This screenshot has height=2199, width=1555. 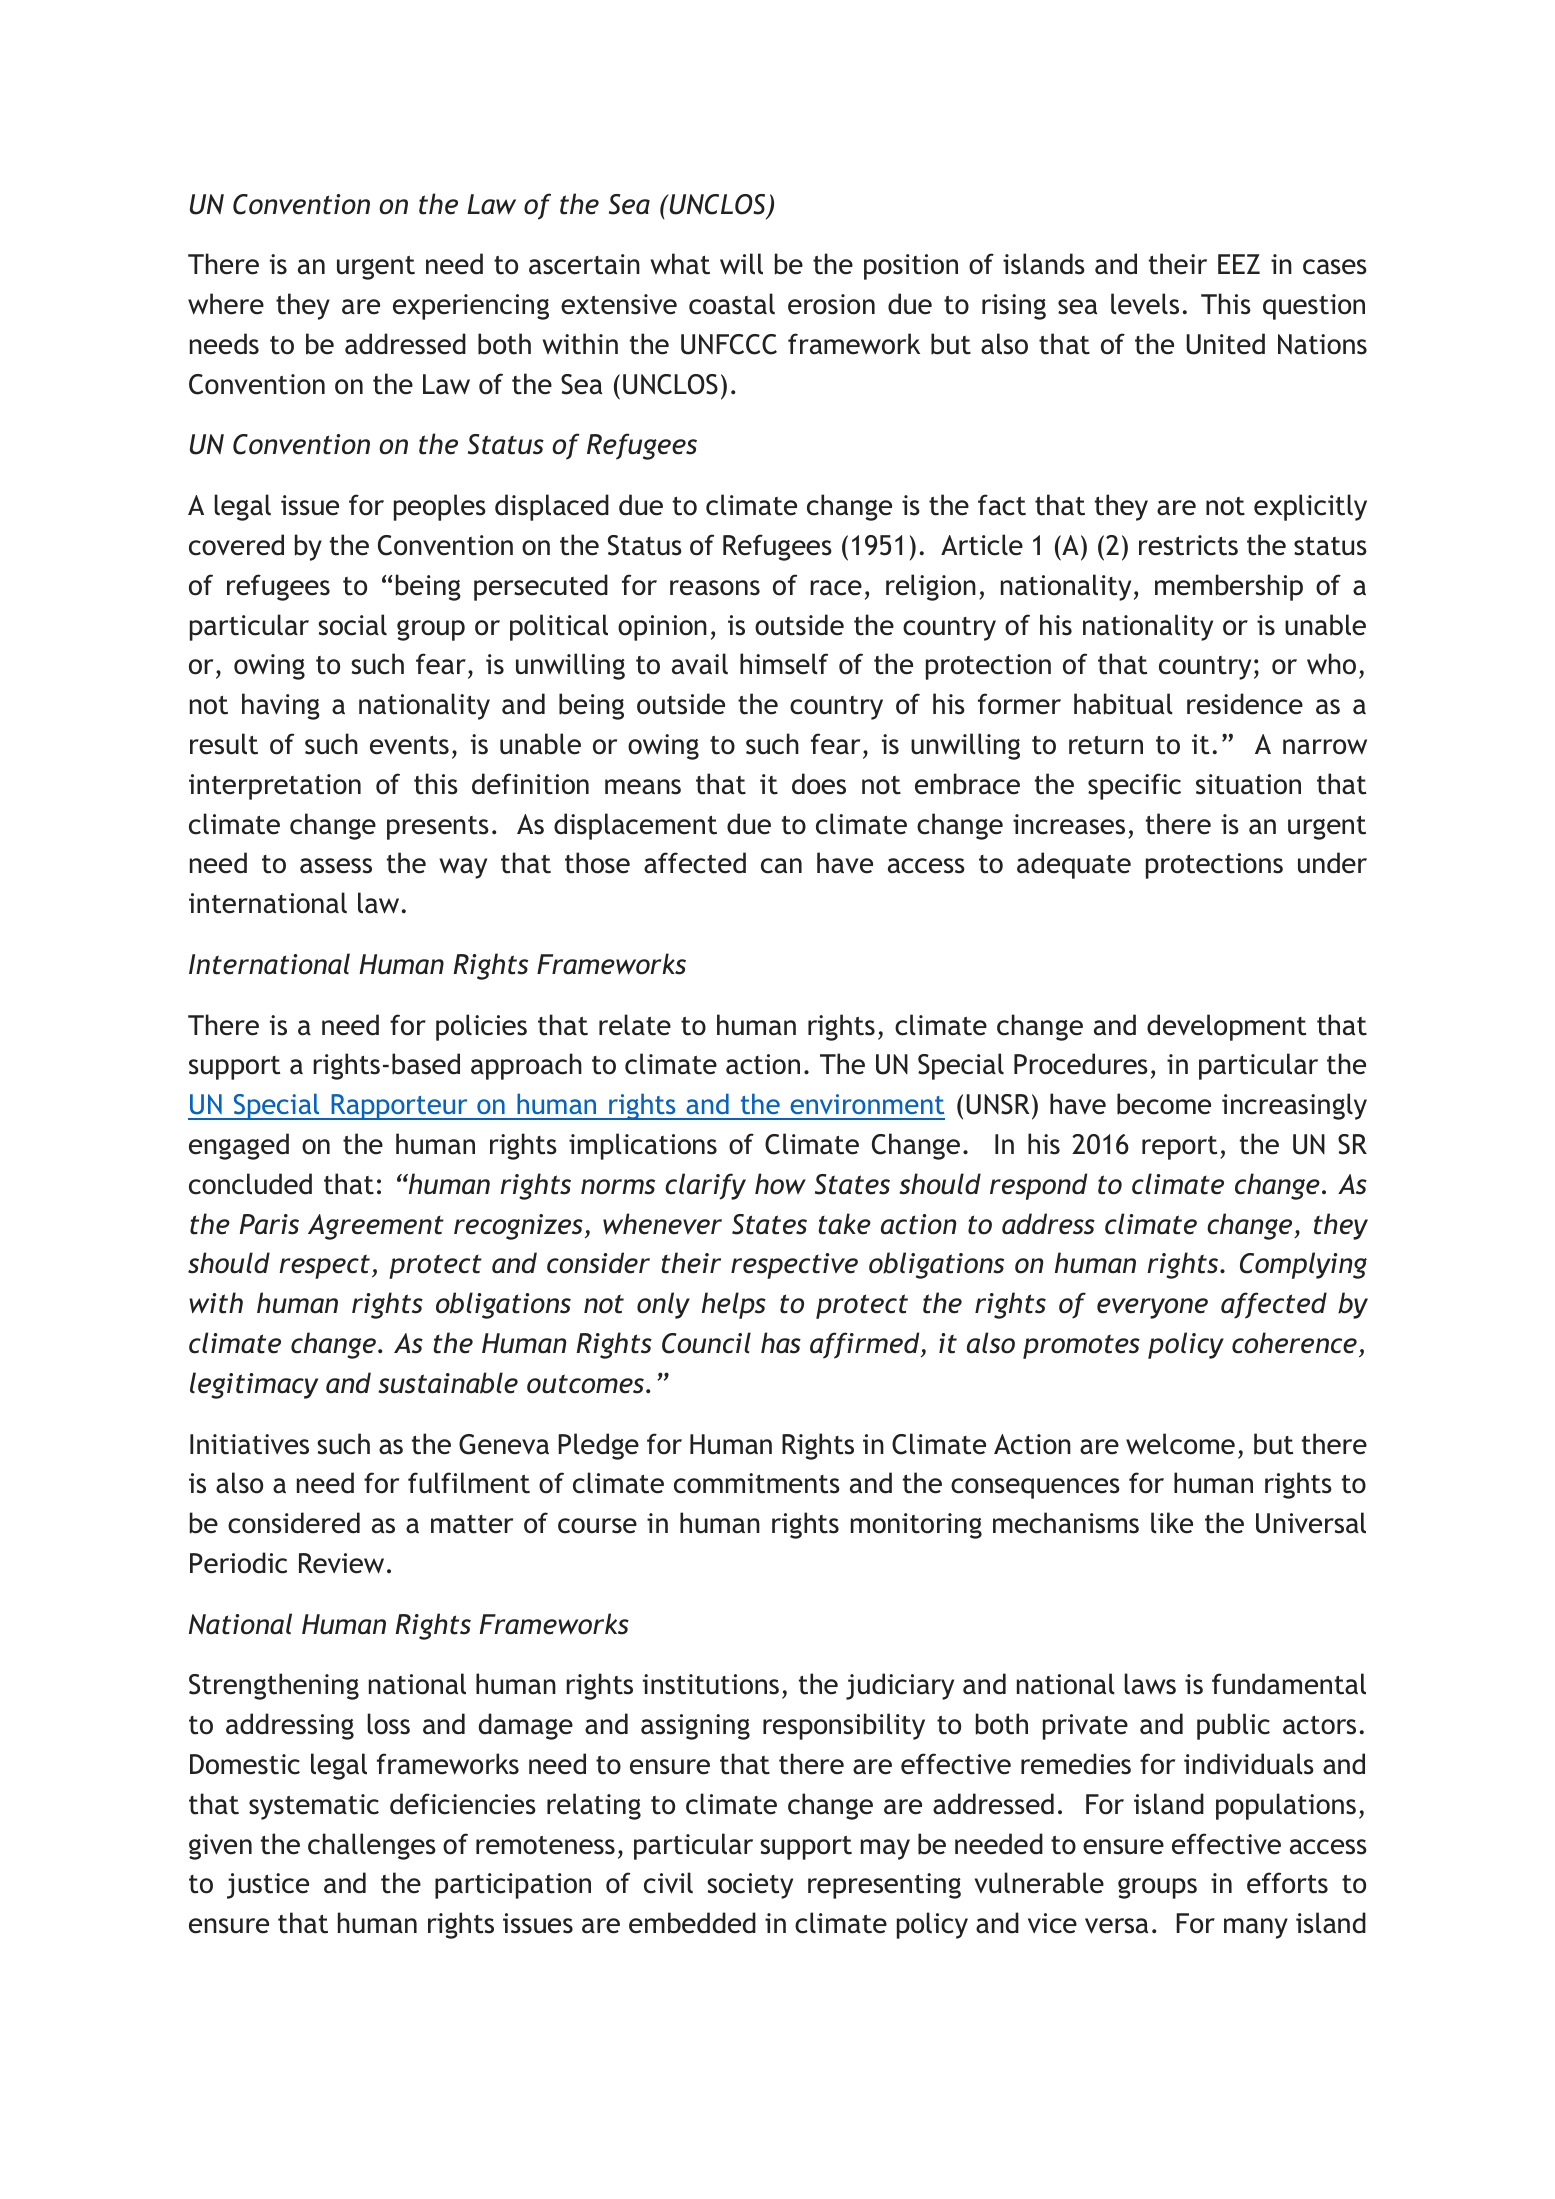 What do you see at coordinates (867, 1104) in the screenshot?
I see `environment` at bounding box center [867, 1104].
